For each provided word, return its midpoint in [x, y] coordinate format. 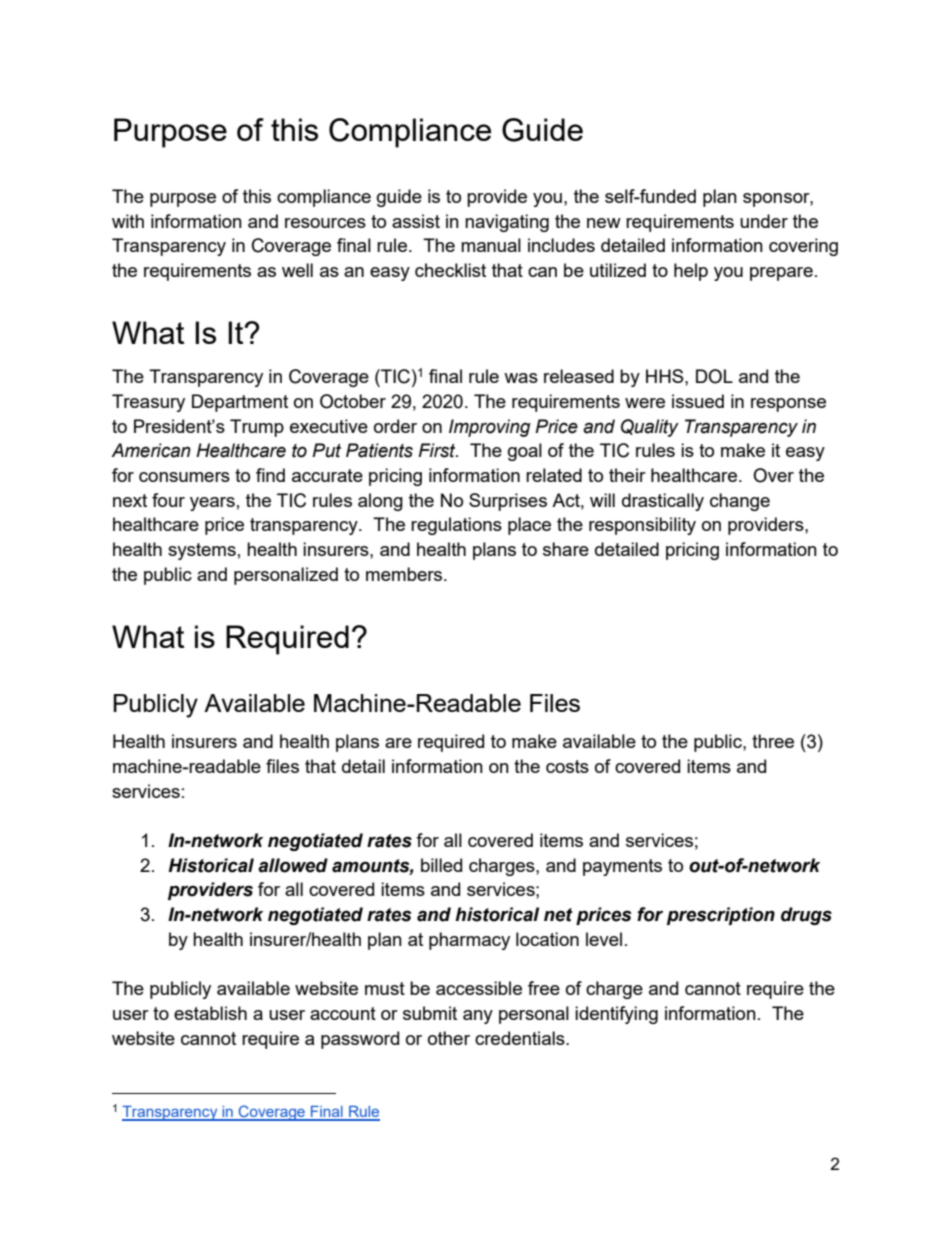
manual [491, 245]
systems [202, 551]
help [691, 272]
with [128, 221]
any [478, 1017]
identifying [616, 1015]
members [405, 574]
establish [210, 1013]
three [773, 741]
